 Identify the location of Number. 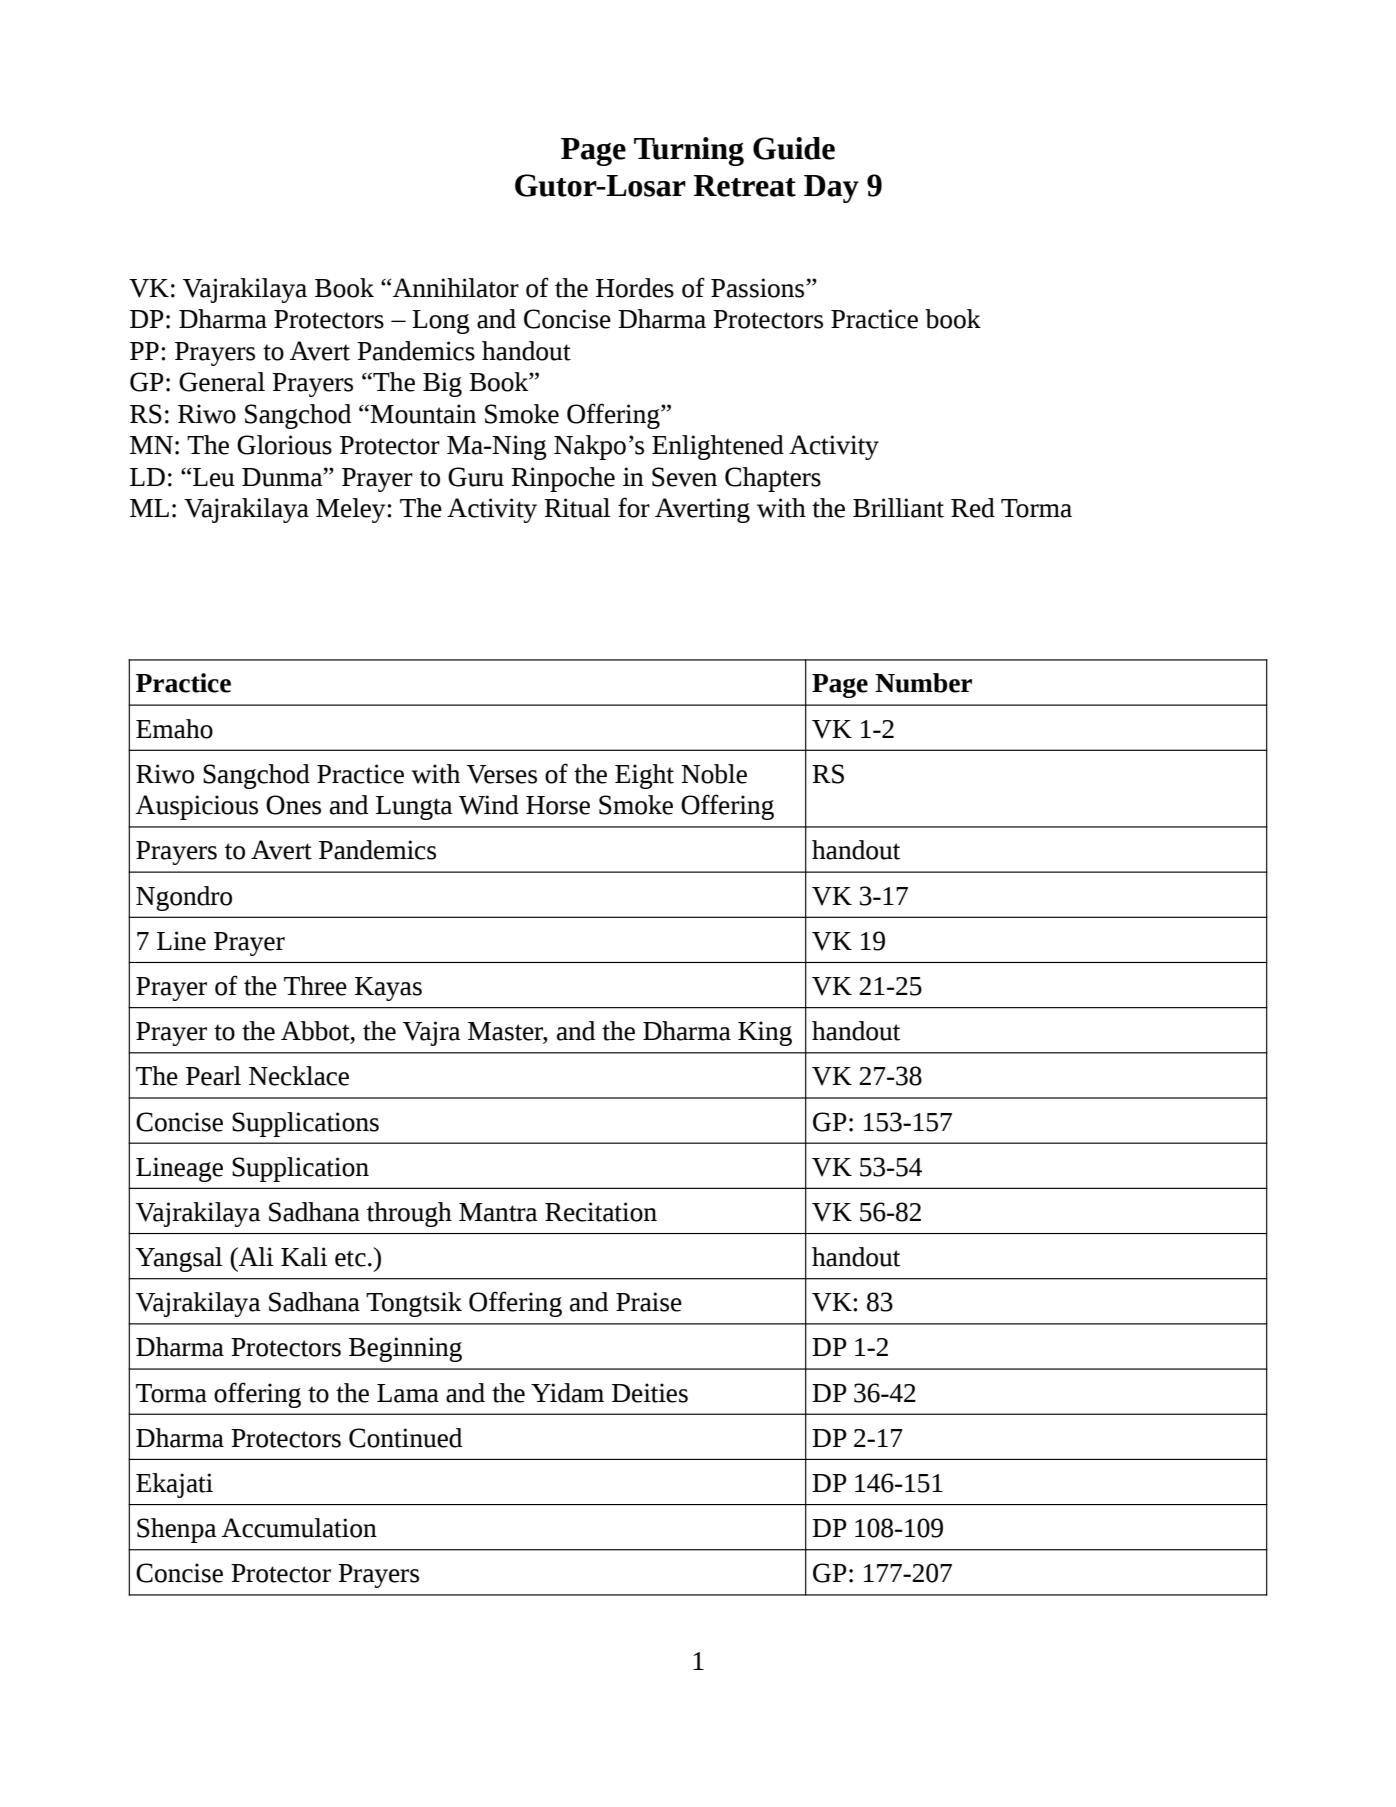
(923, 683).
